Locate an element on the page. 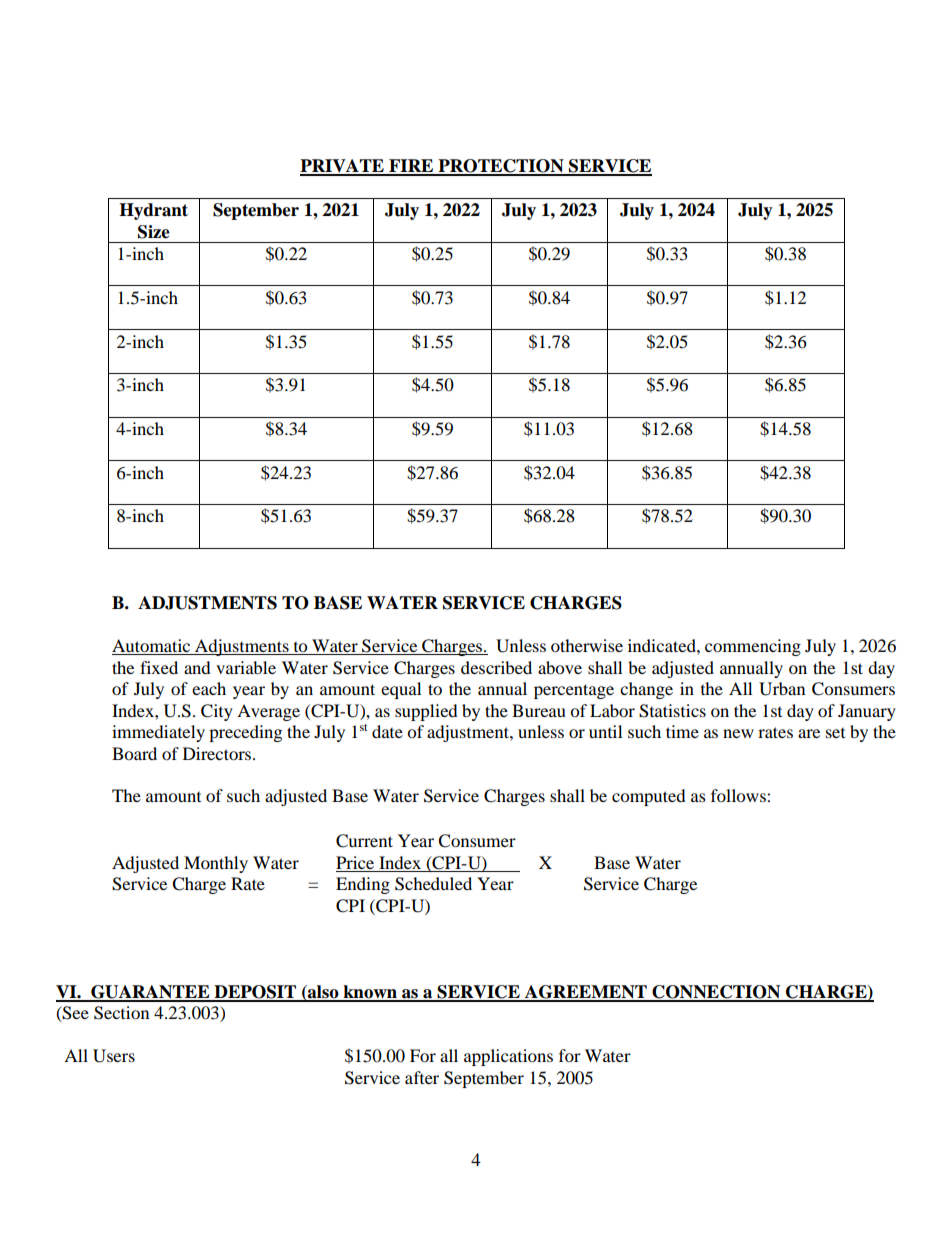 The image size is (952, 1233). Monthly is located at coordinates (216, 864).
